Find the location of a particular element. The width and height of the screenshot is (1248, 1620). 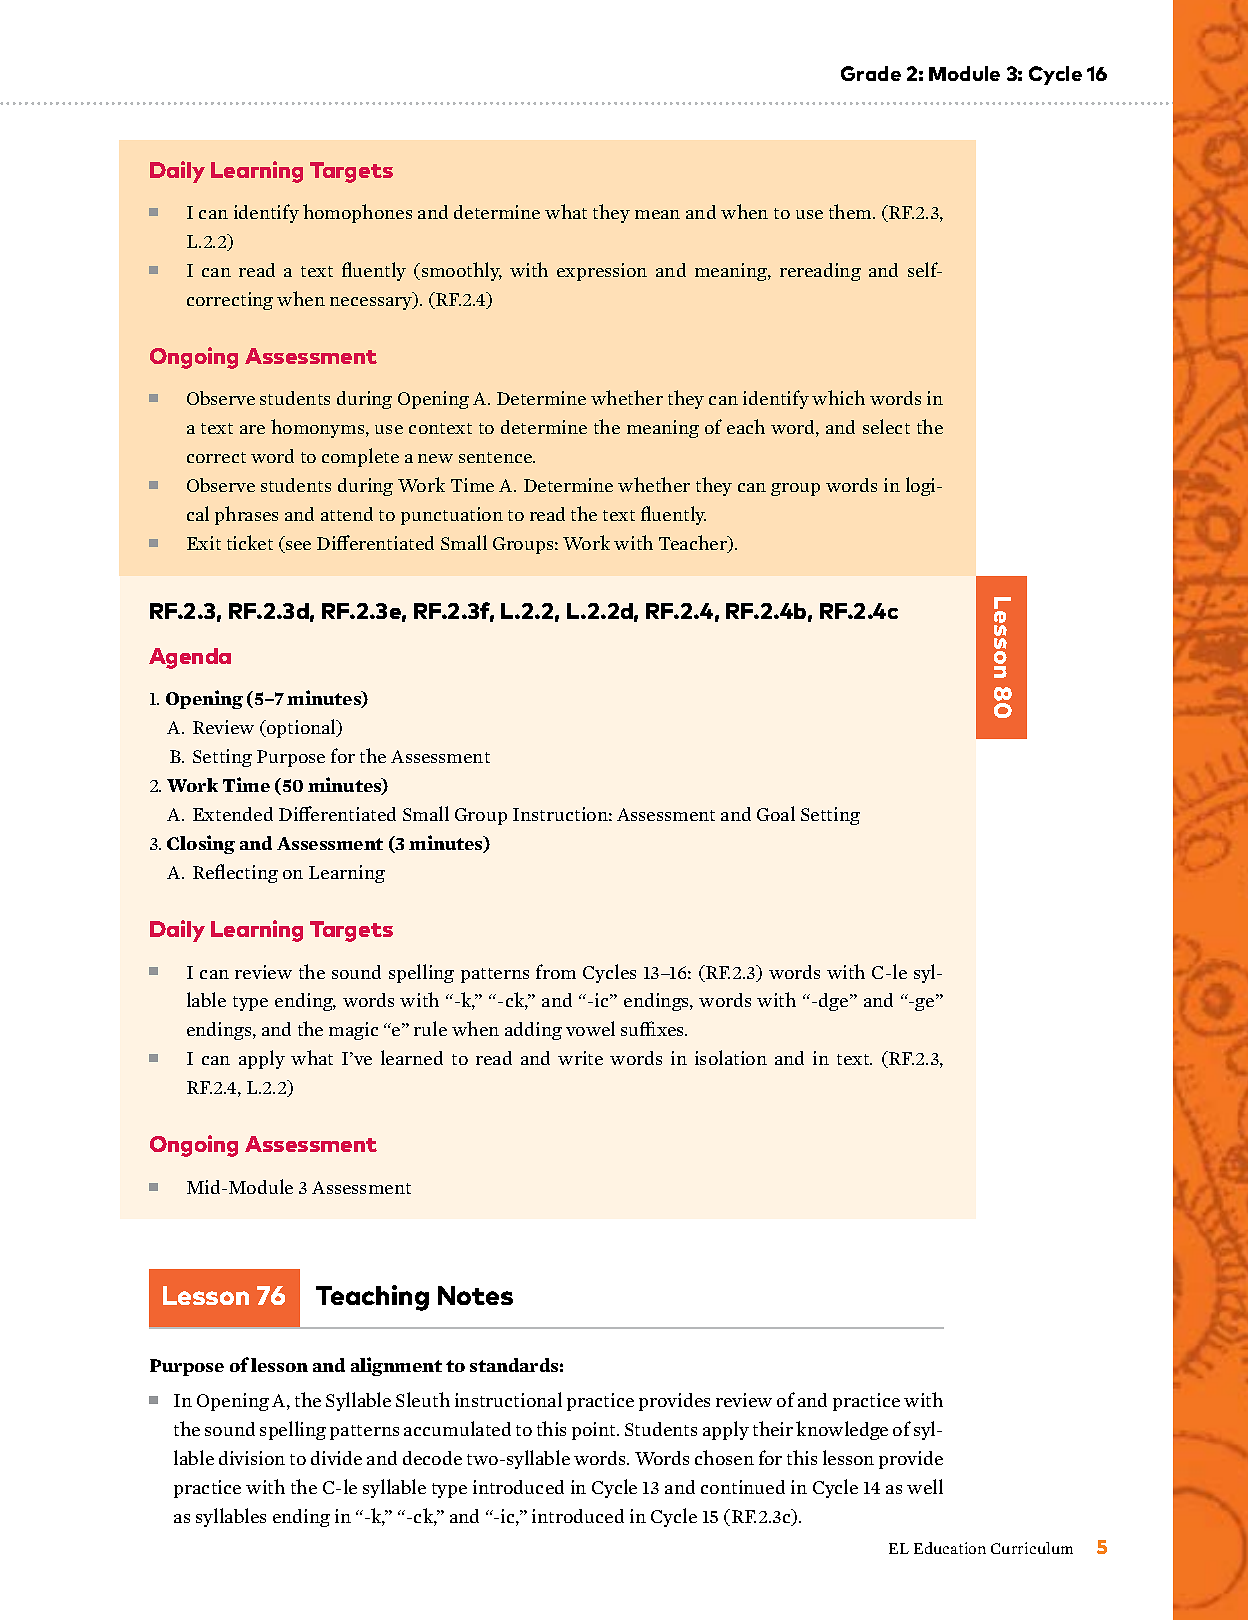

expression is located at coordinates (602, 272).
